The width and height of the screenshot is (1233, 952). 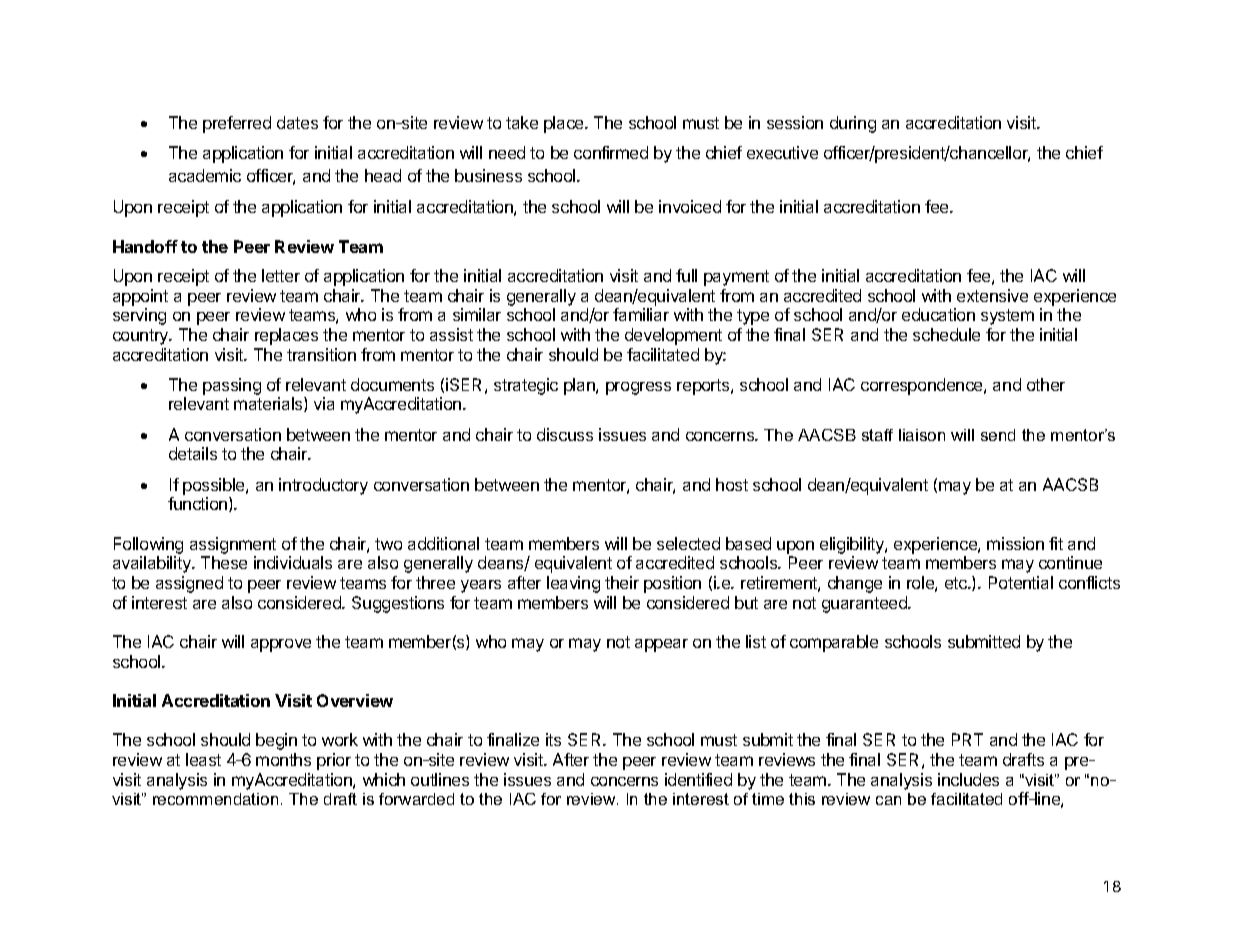 What do you see at coordinates (698, 779) in the screenshot?
I see `identified` at bounding box center [698, 779].
